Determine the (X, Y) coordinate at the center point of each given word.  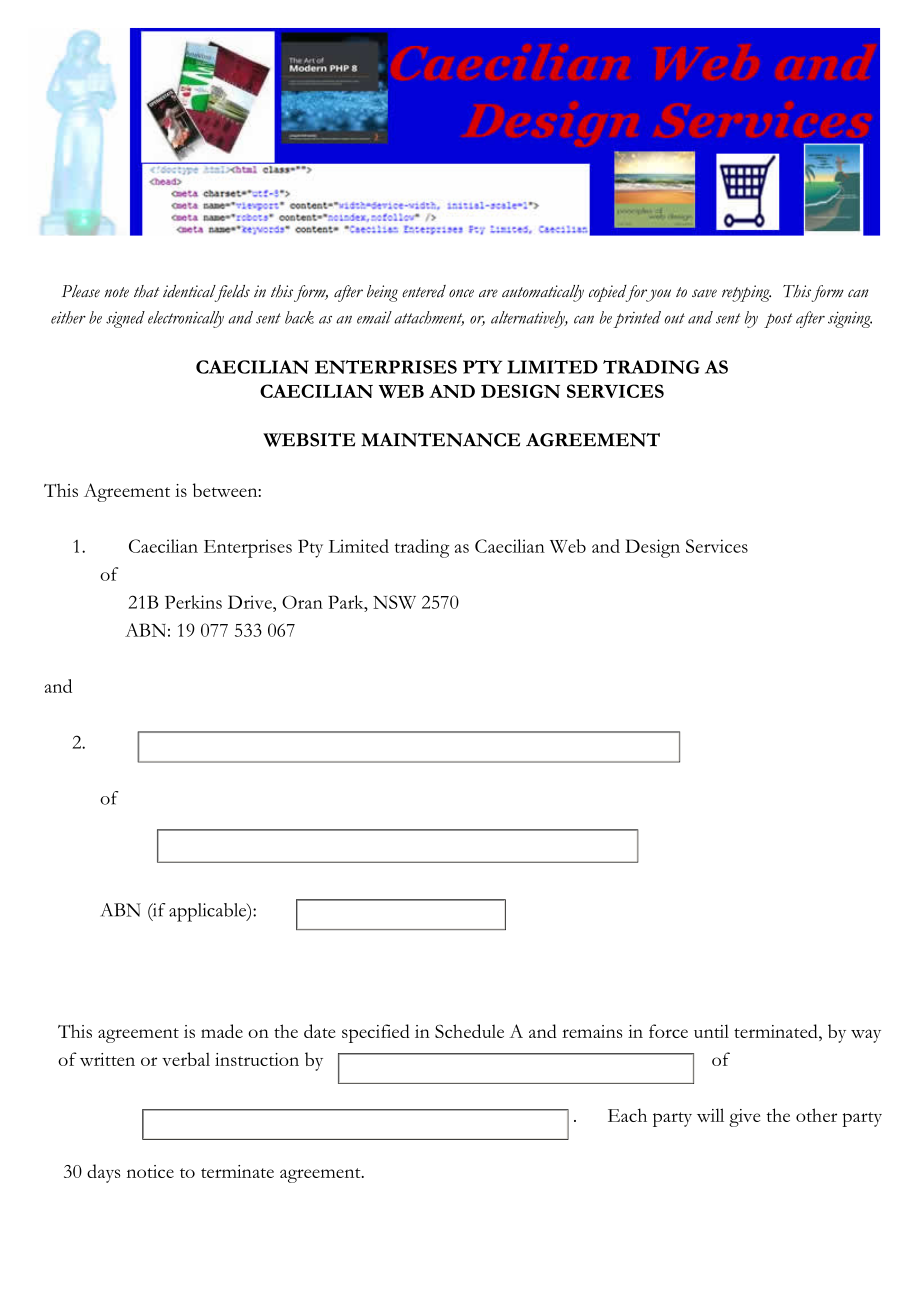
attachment (429, 318)
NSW (394, 602)
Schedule (469, 1031)
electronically (186, 319)
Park (347, 602)
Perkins (193, 602)
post (778, 320)
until (711, 1031)
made (222, 1031)
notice (150, 1171)
